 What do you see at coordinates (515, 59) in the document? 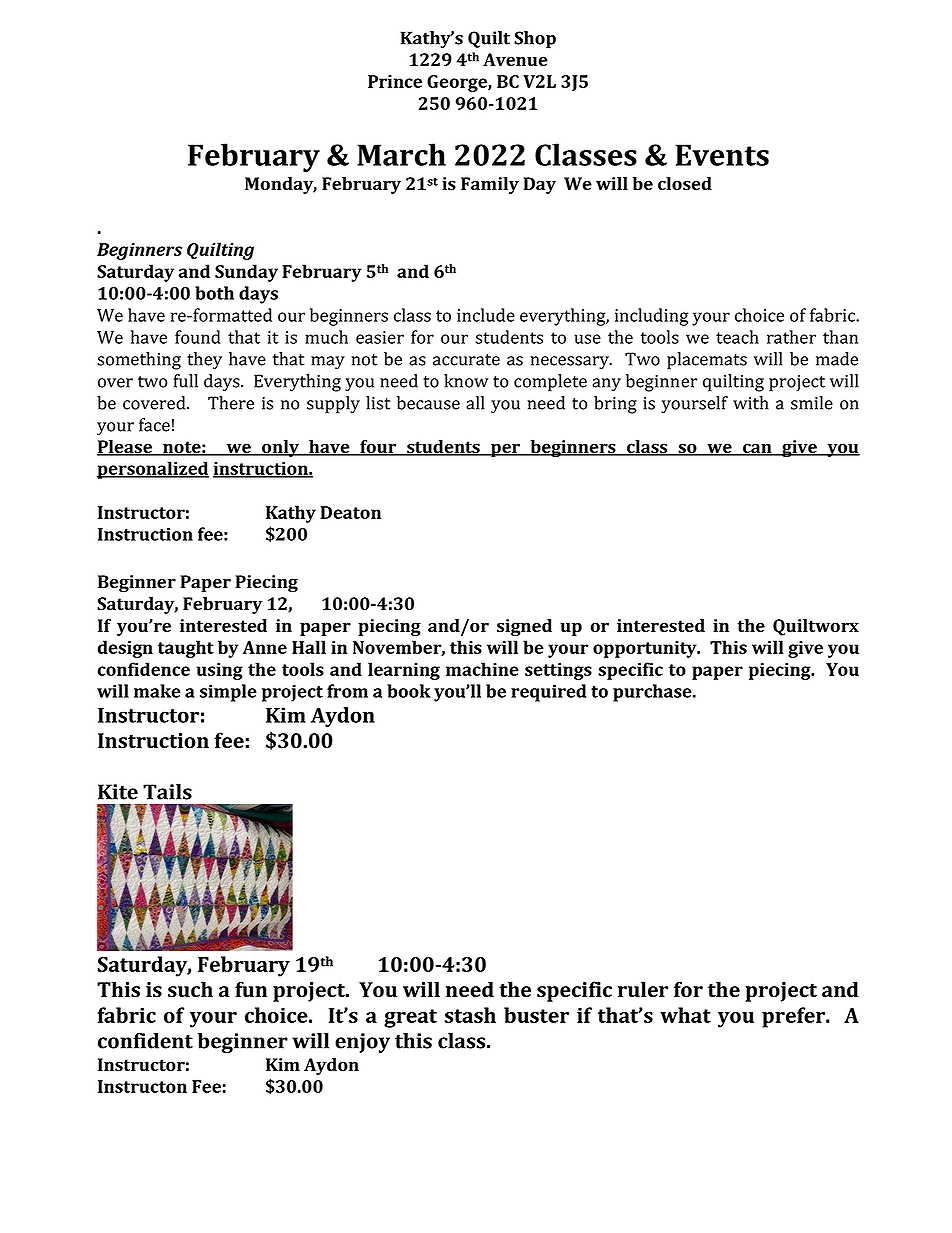
I see `Avenue` at bounding box center [515, 59].
